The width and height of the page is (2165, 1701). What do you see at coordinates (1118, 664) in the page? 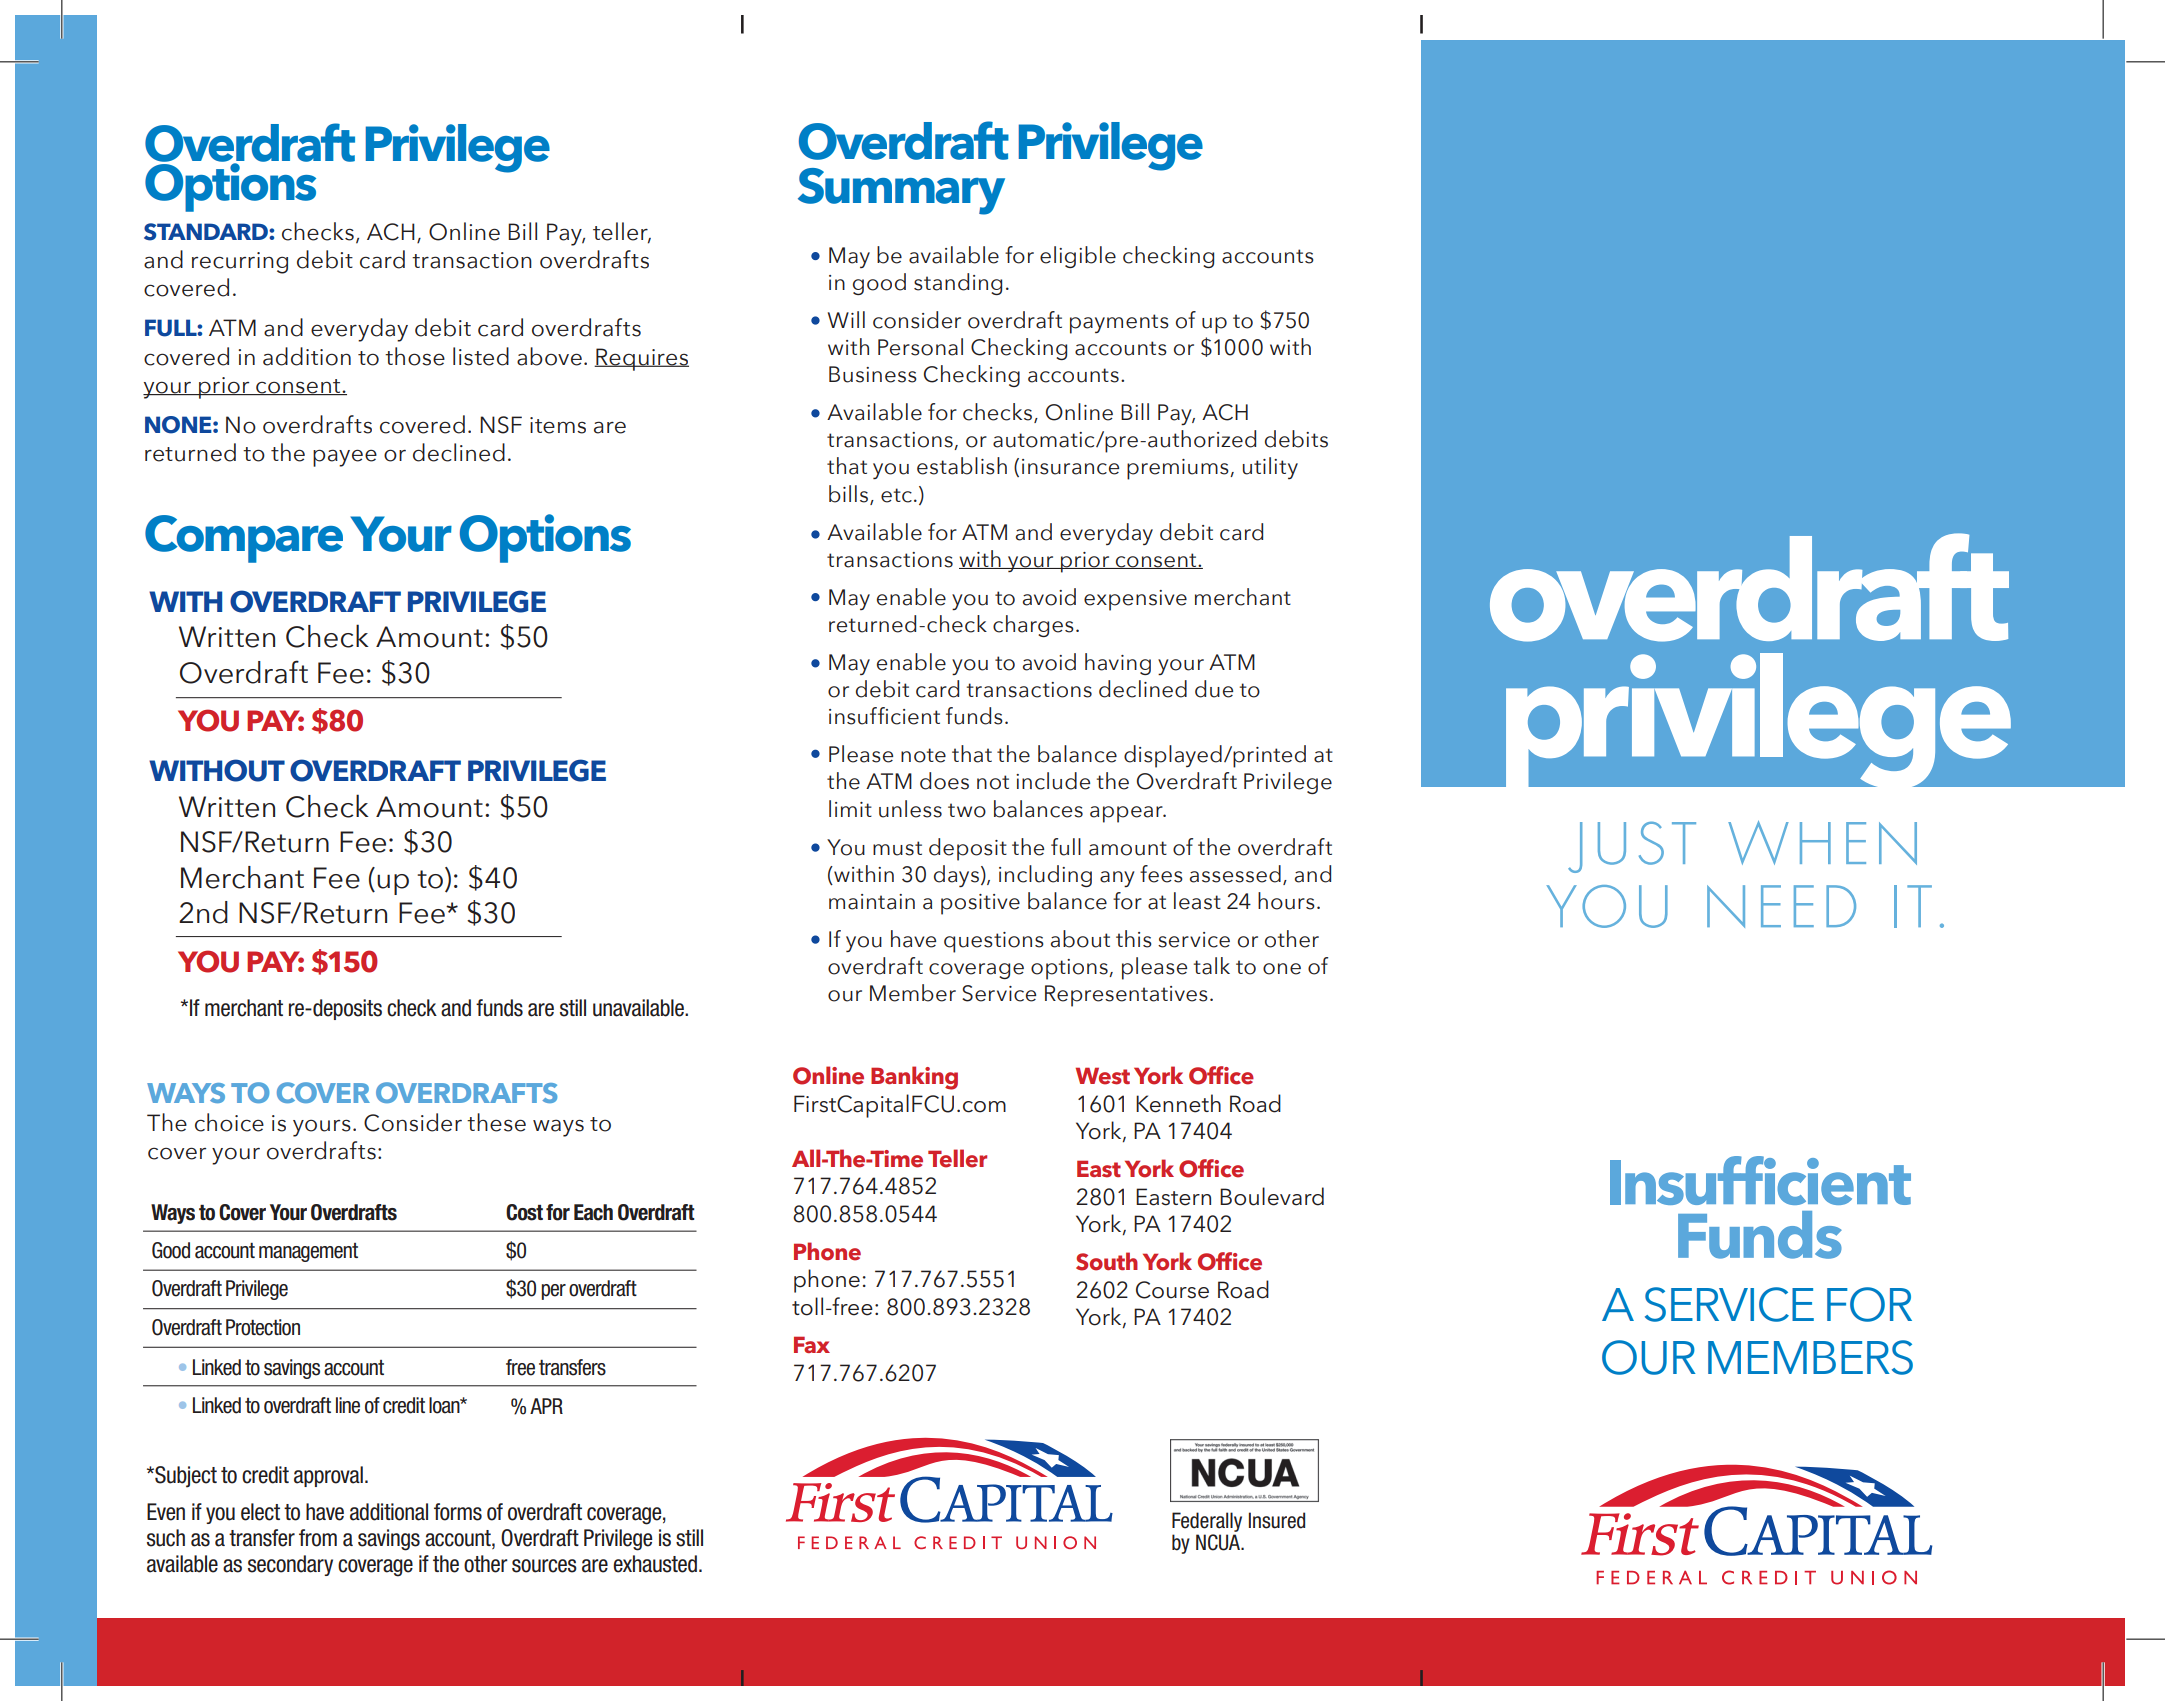
I see `having` at bounding box center [1118, 664].
